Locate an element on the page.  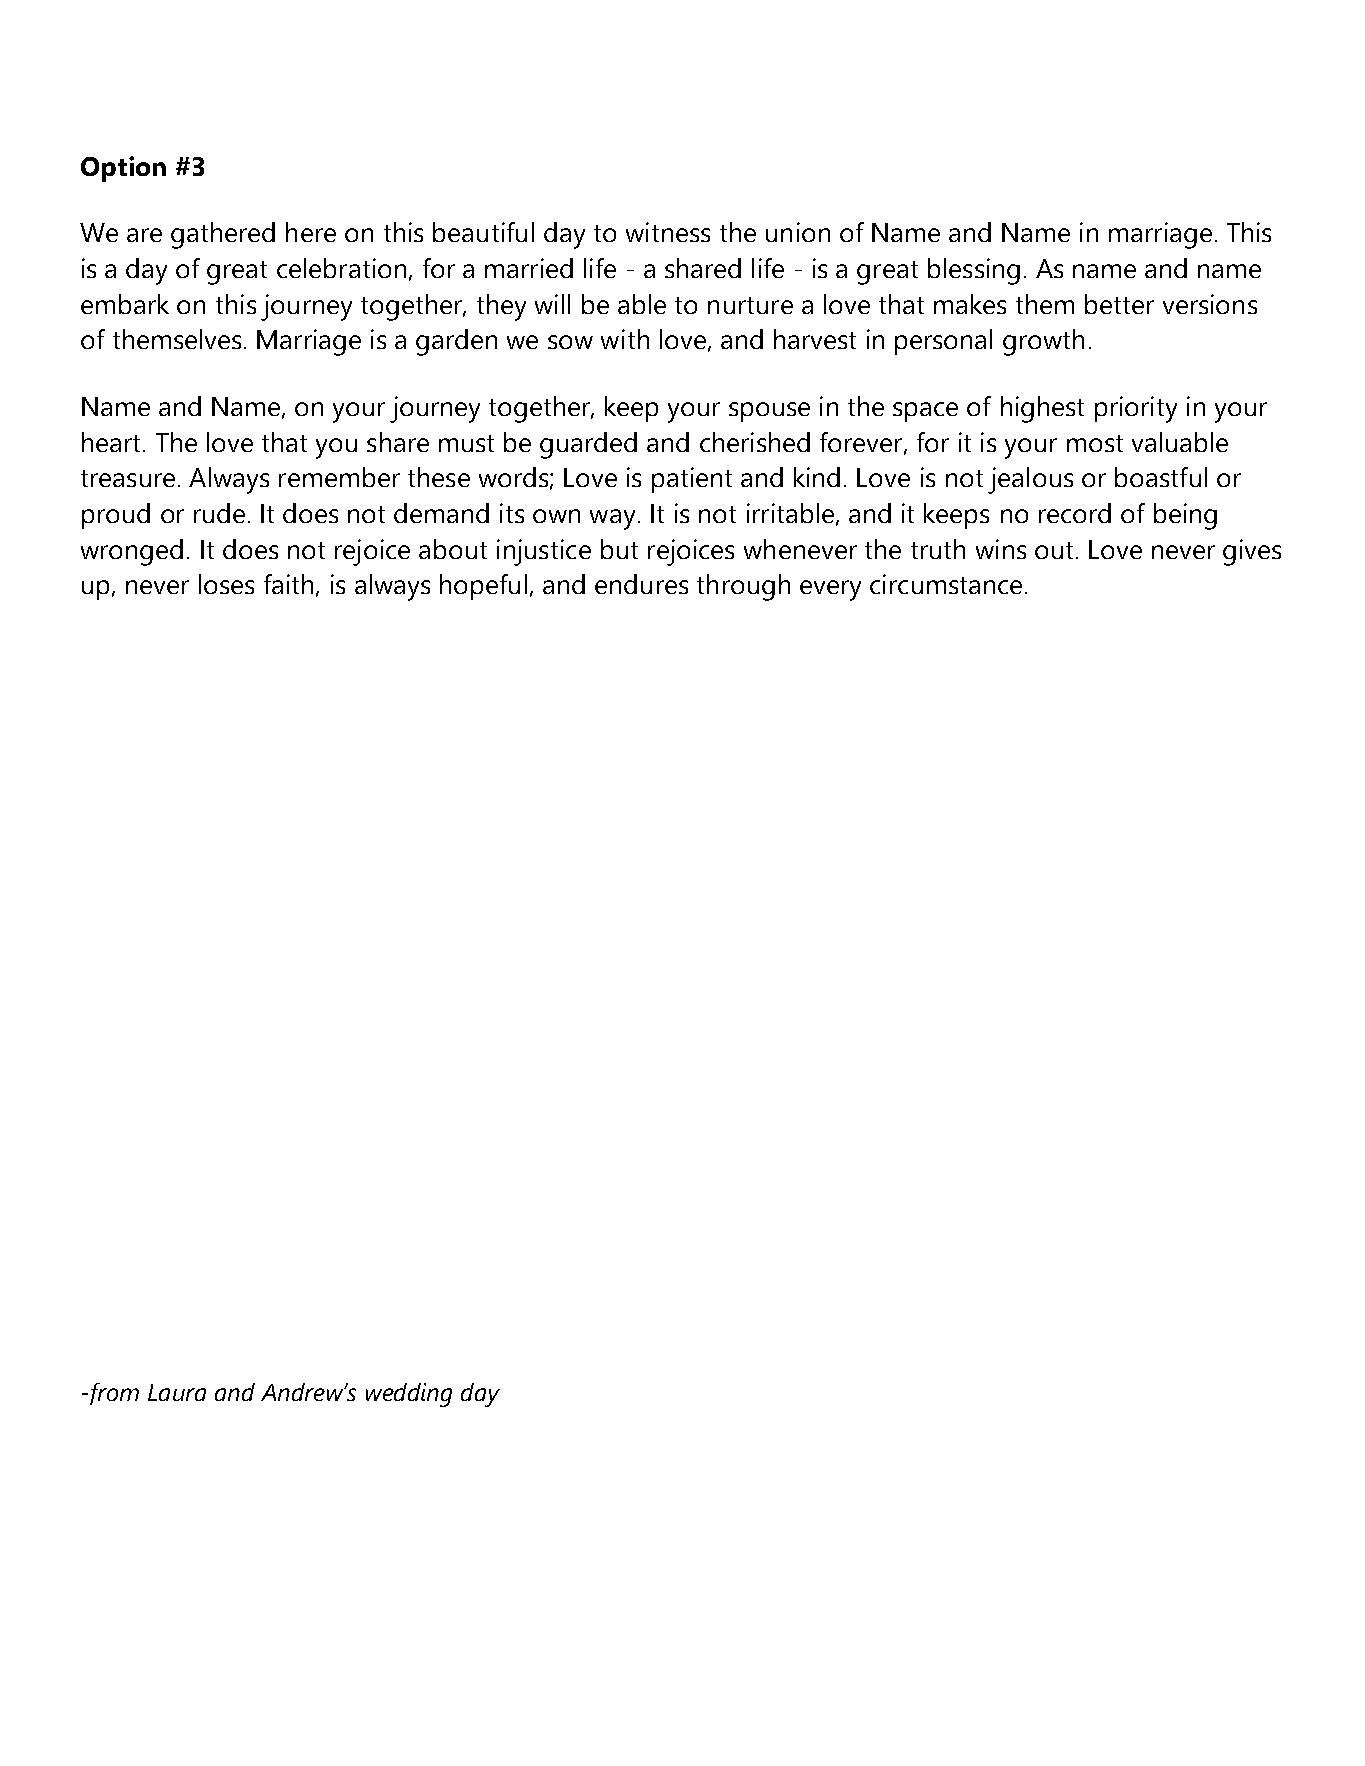
wedding is located at coordinates (409, 1395).
